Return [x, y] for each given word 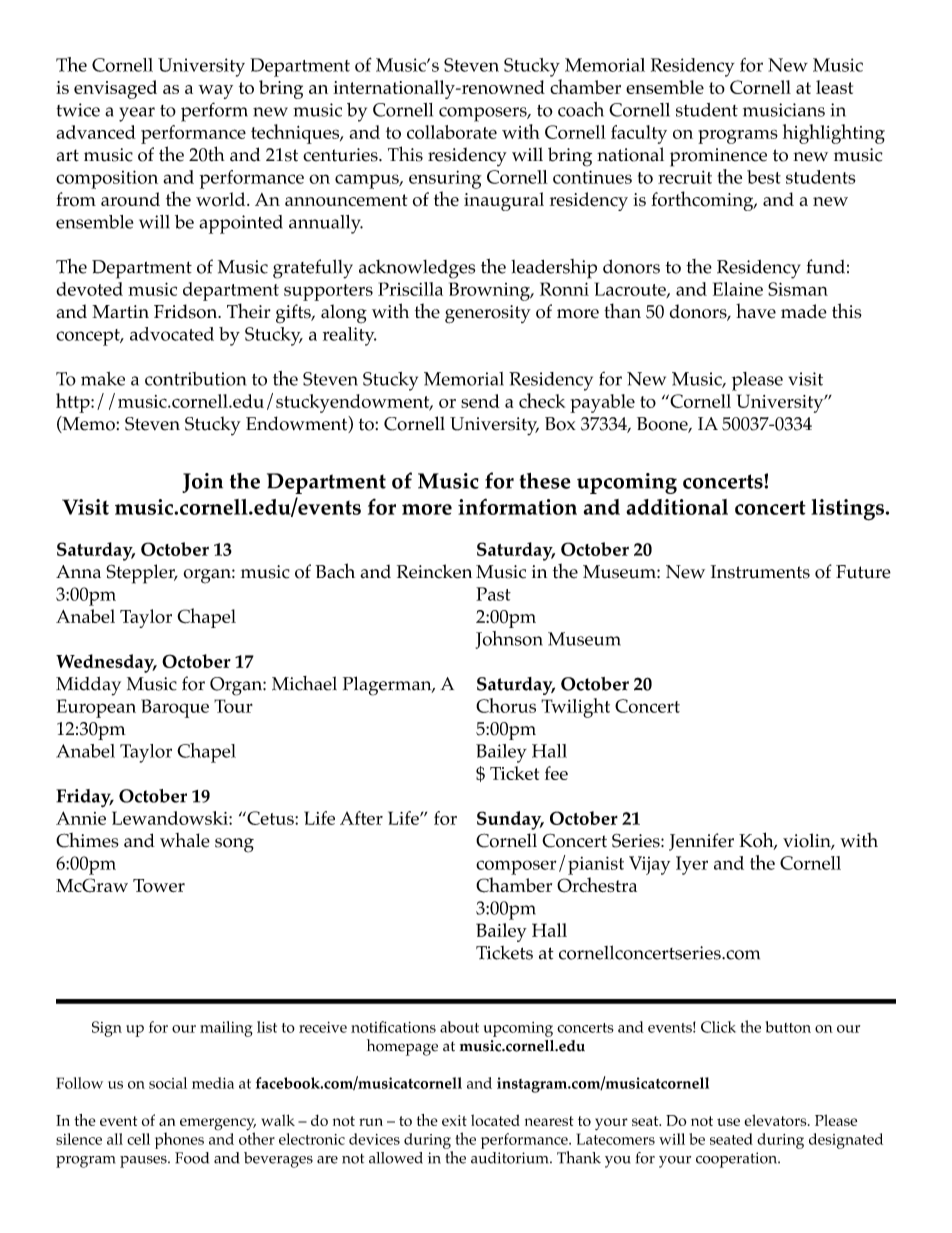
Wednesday [106, 663]
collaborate [452, 132]
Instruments [760, 572]
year [137, 114]
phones [179, 1140]
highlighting [834, 134]
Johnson [509, 640]
